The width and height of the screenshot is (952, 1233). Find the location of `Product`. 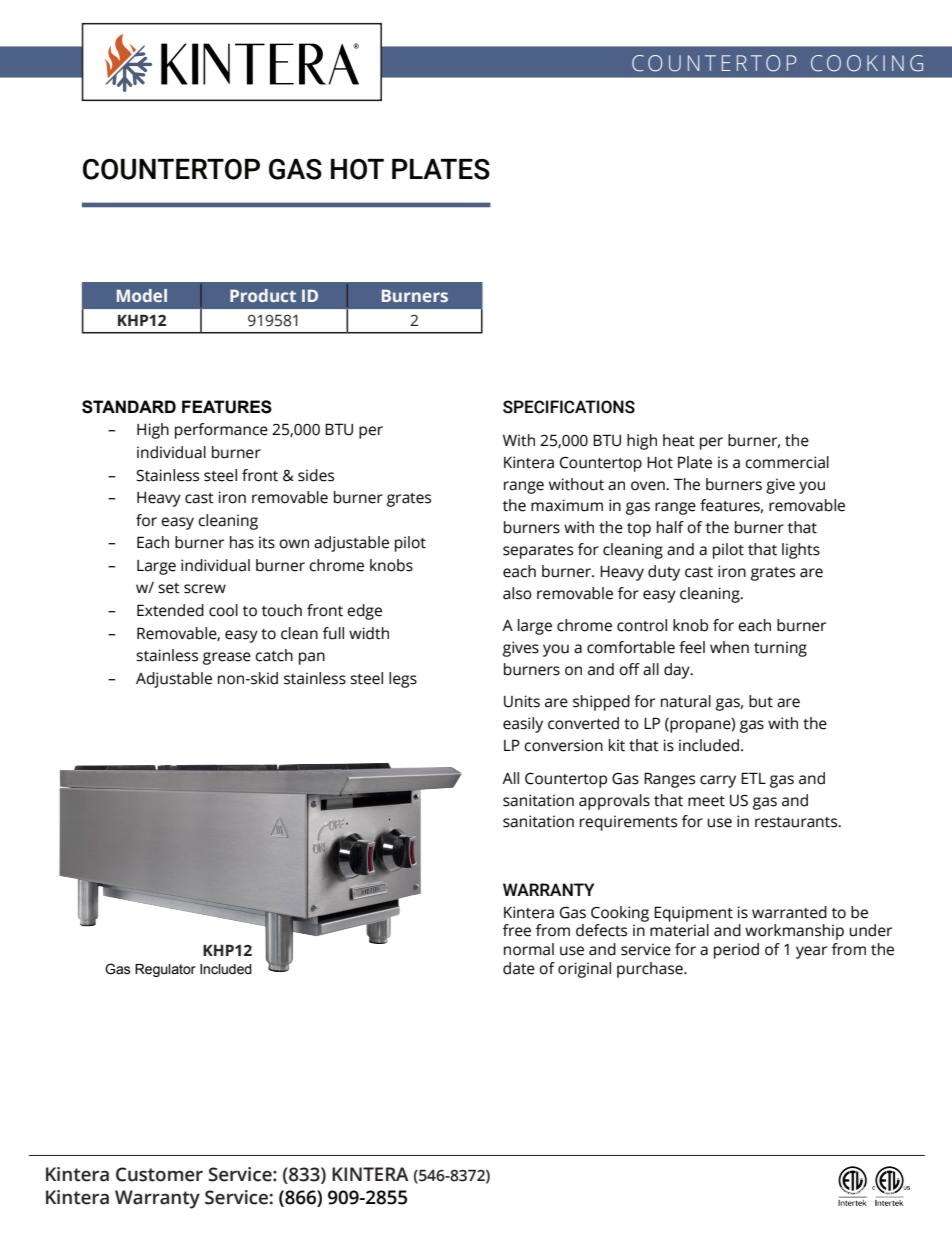

Product is located at coordinates (263, 295).
